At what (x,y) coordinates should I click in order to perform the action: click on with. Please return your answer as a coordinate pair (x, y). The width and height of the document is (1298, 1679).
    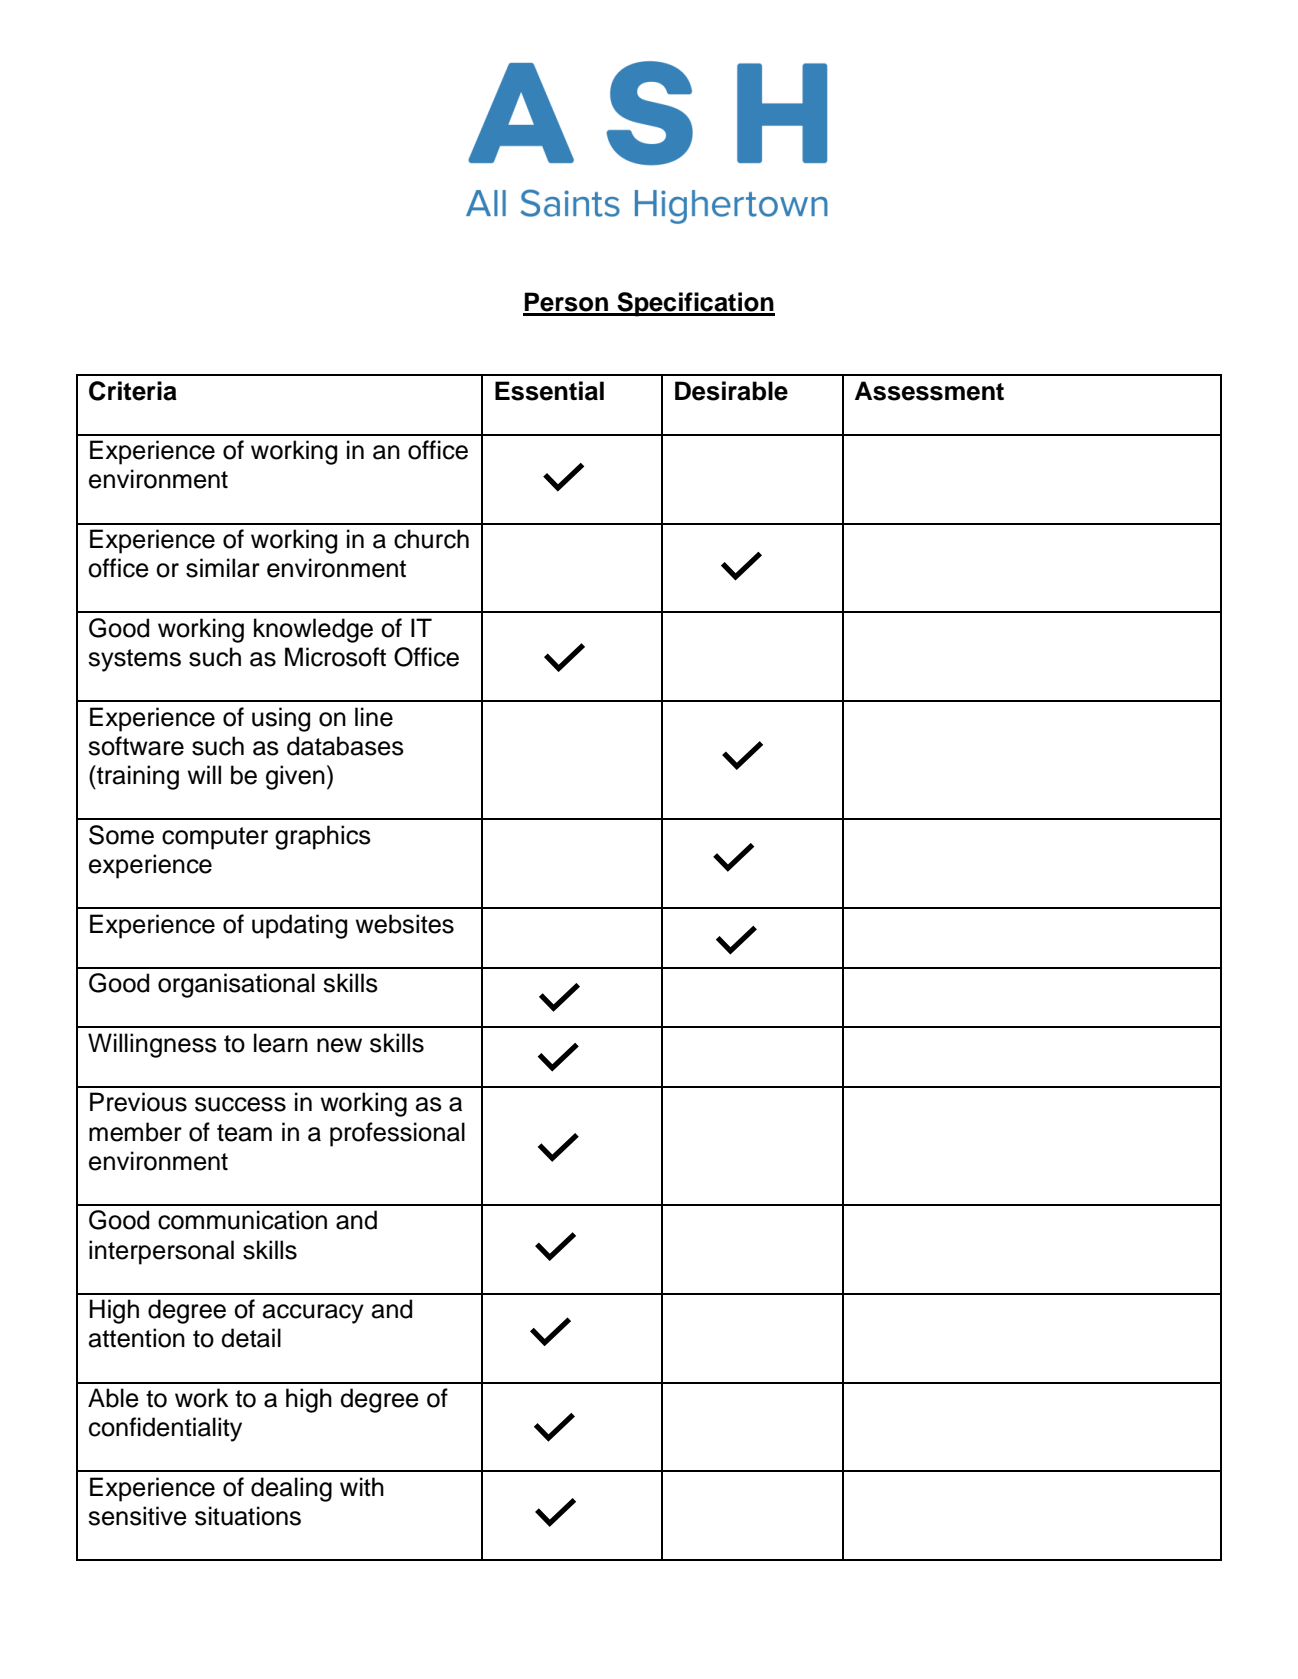
    Looking at the image, I should click on (362, 1486).
